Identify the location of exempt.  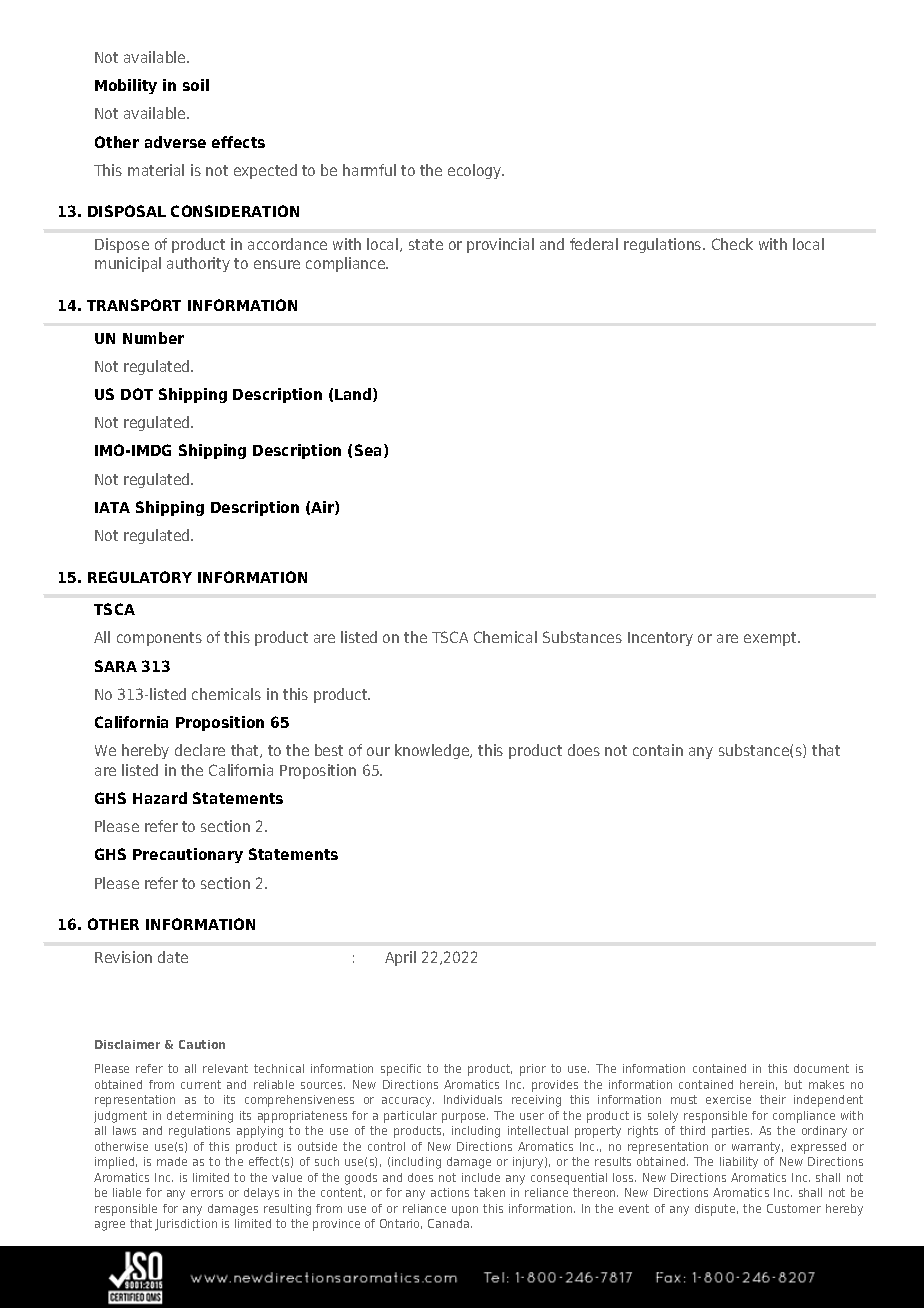
(771, 639).
